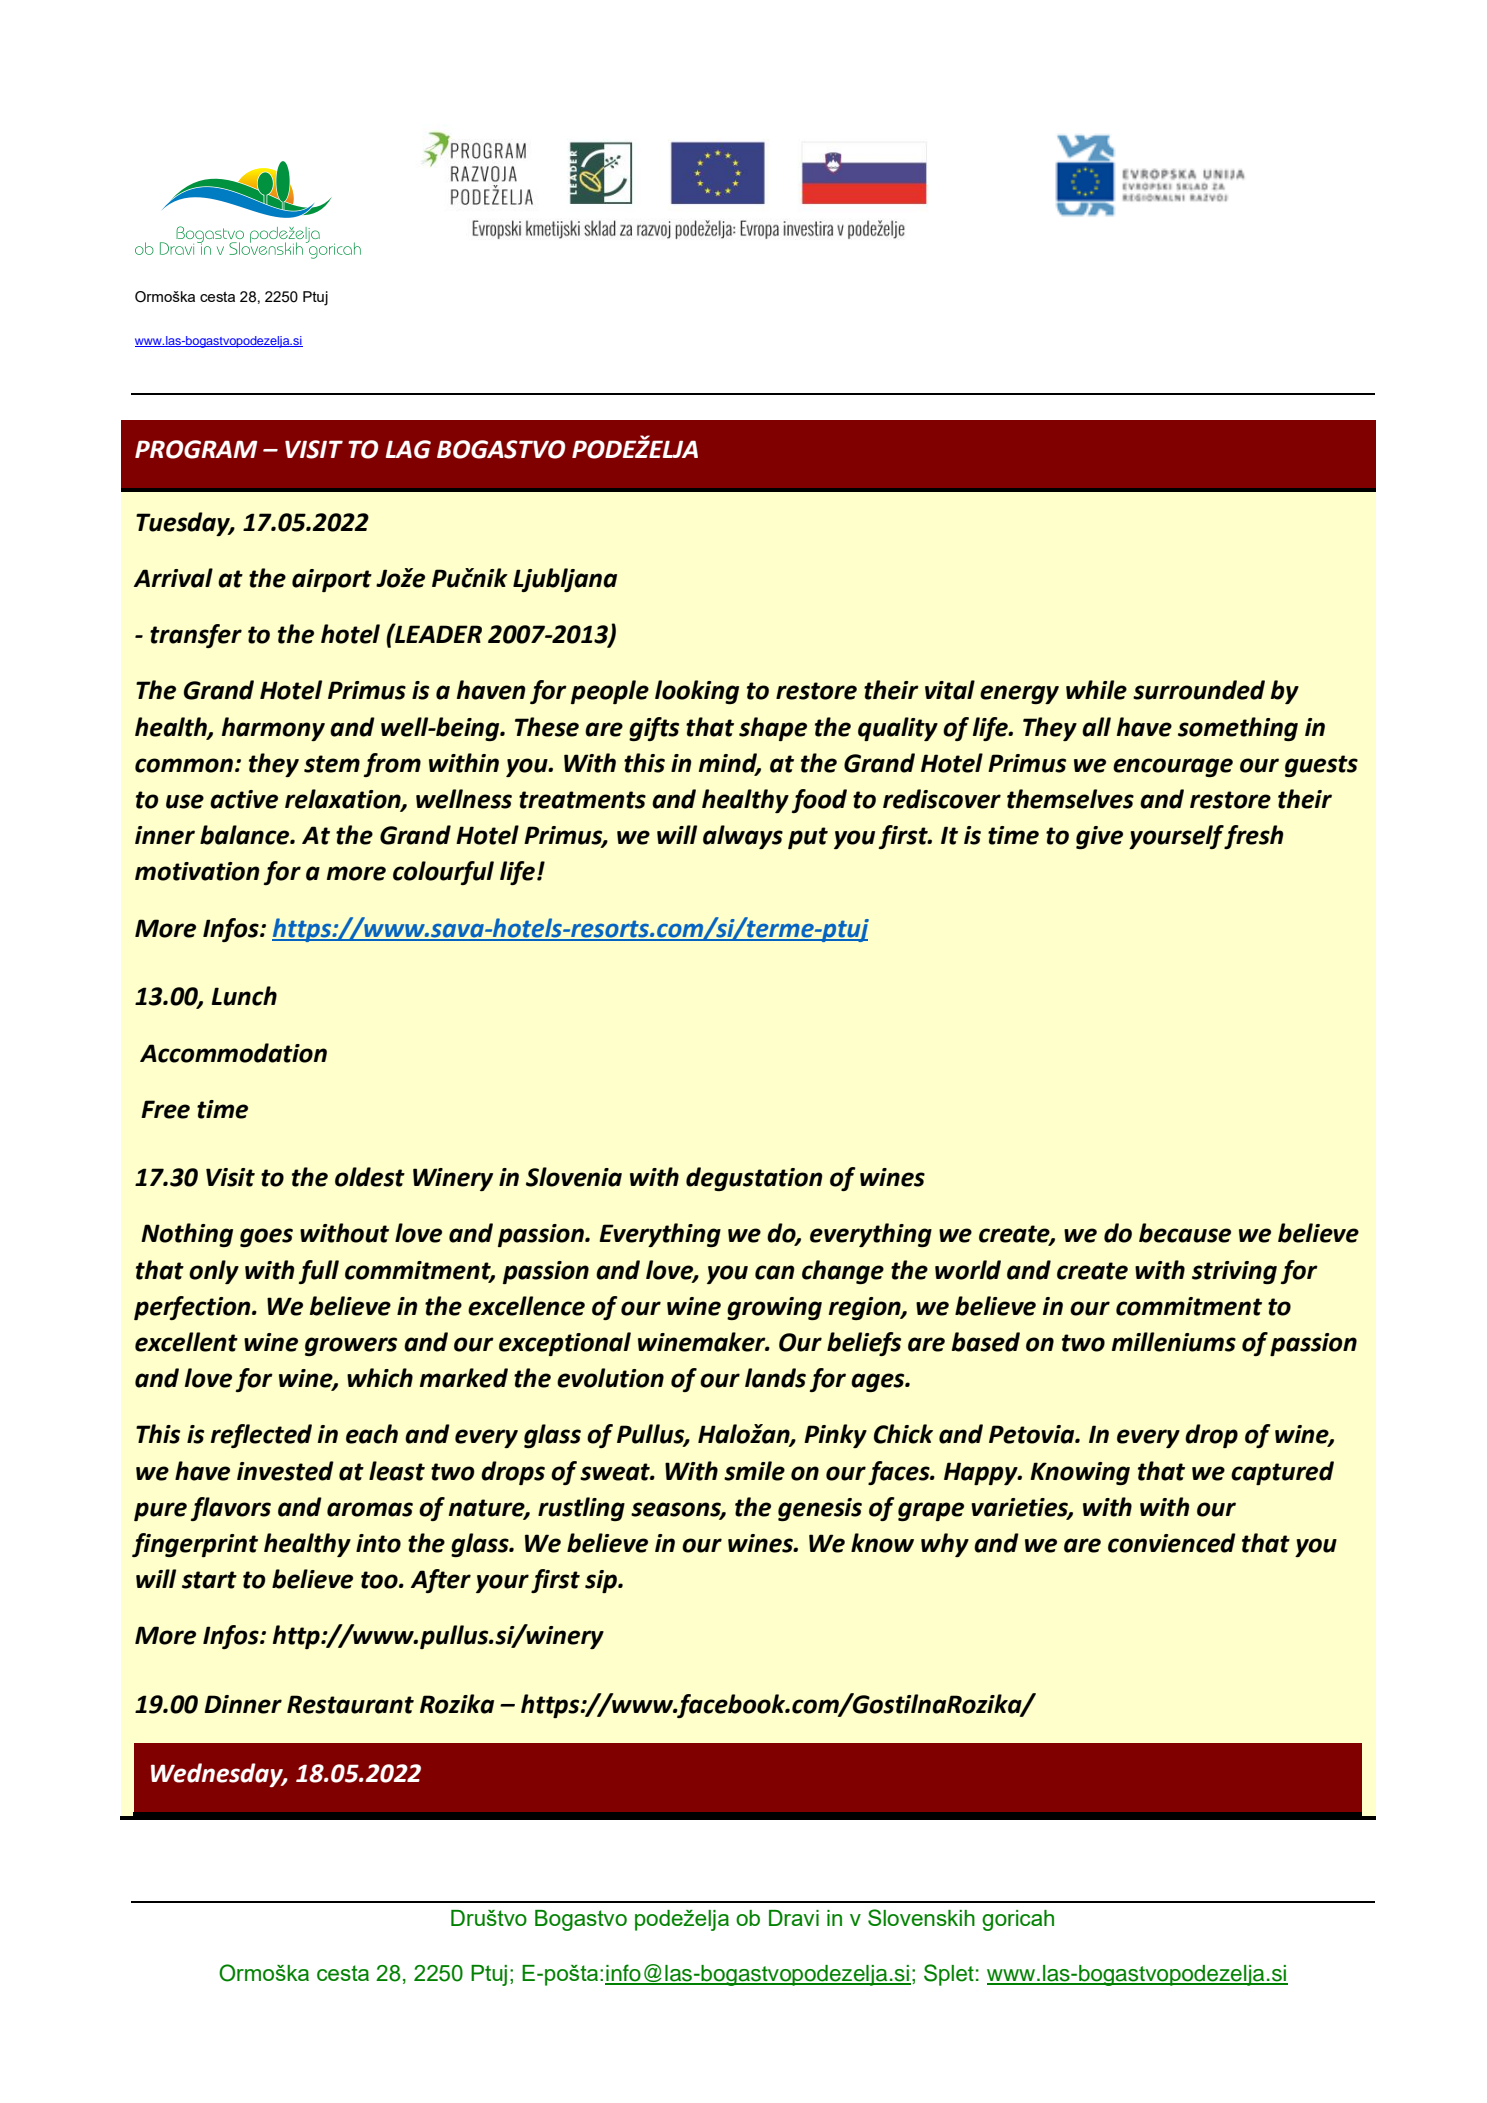 The image size is (1487, 2103). What do you see at coordinates (565, 580) in the screenshot?
I see `Ljubljana` at bounding box center [565, 580].
